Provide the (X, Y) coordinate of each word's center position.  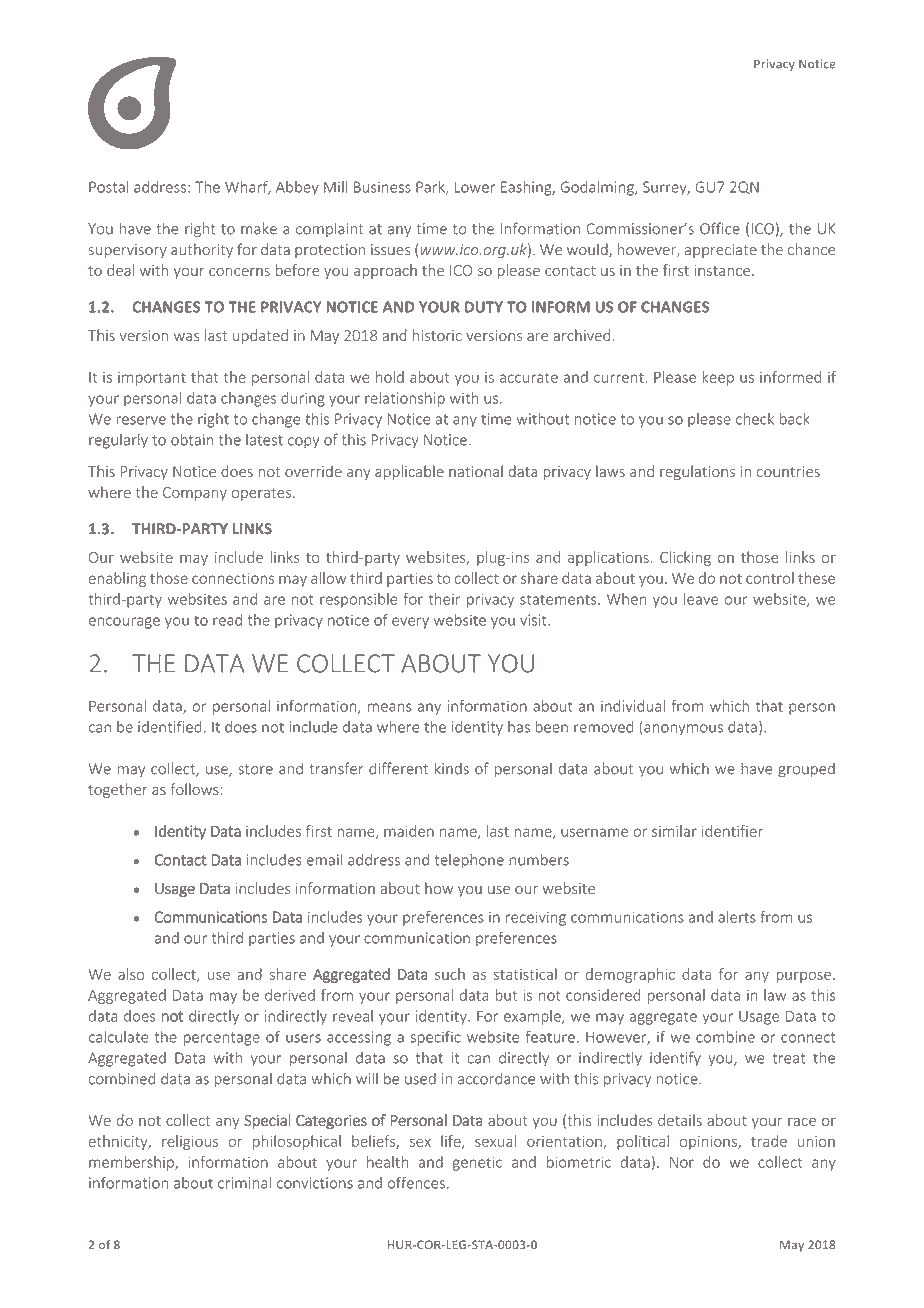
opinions (709, 1143)
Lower (475, 187)
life (452, 1142)
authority (202, 250)
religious (190, 1142)
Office (720, 228)
